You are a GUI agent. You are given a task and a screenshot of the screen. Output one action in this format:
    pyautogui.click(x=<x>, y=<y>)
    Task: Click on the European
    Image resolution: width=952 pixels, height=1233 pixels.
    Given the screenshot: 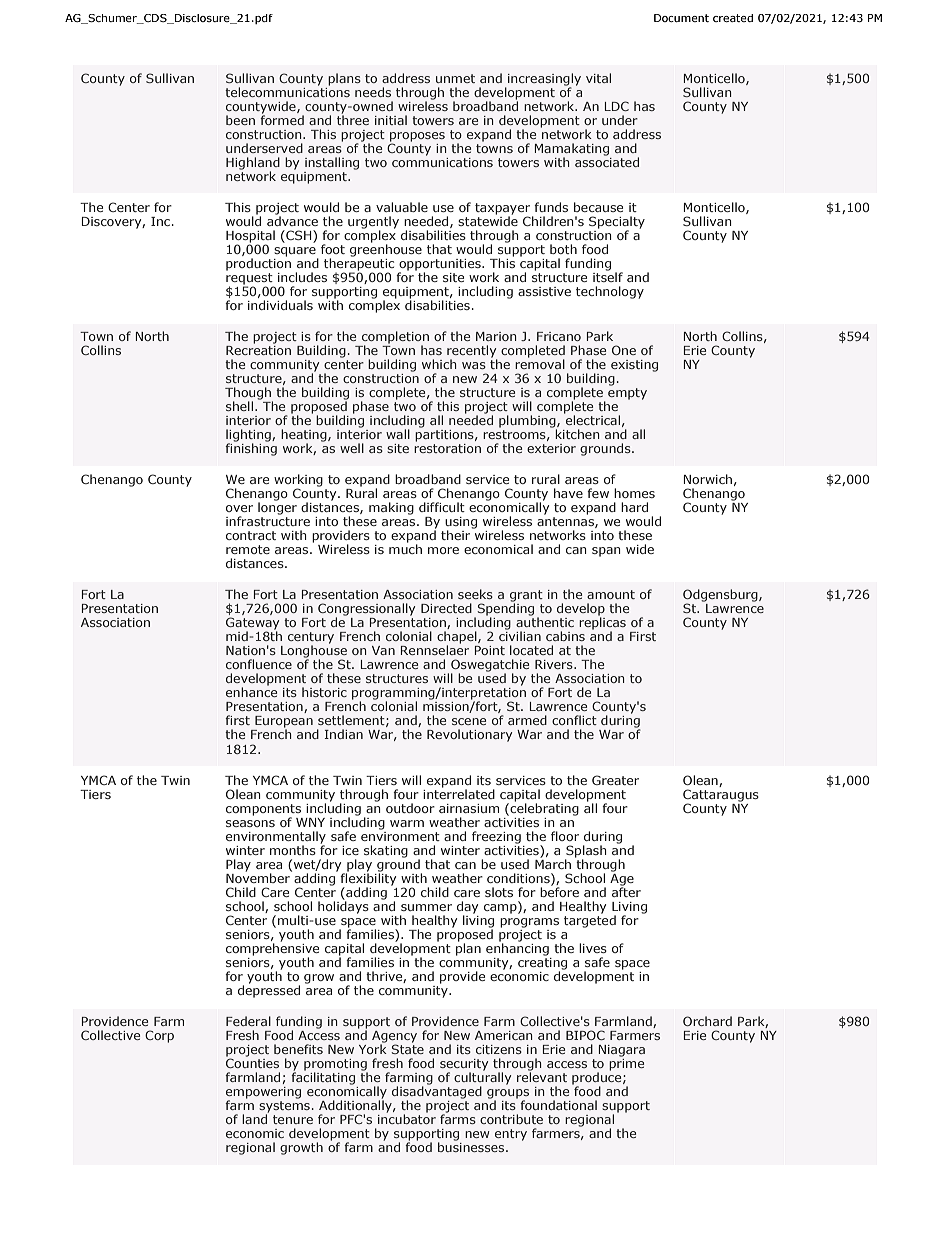 What is the action you would take?
    pyautogui.click(x=284, y=723)
